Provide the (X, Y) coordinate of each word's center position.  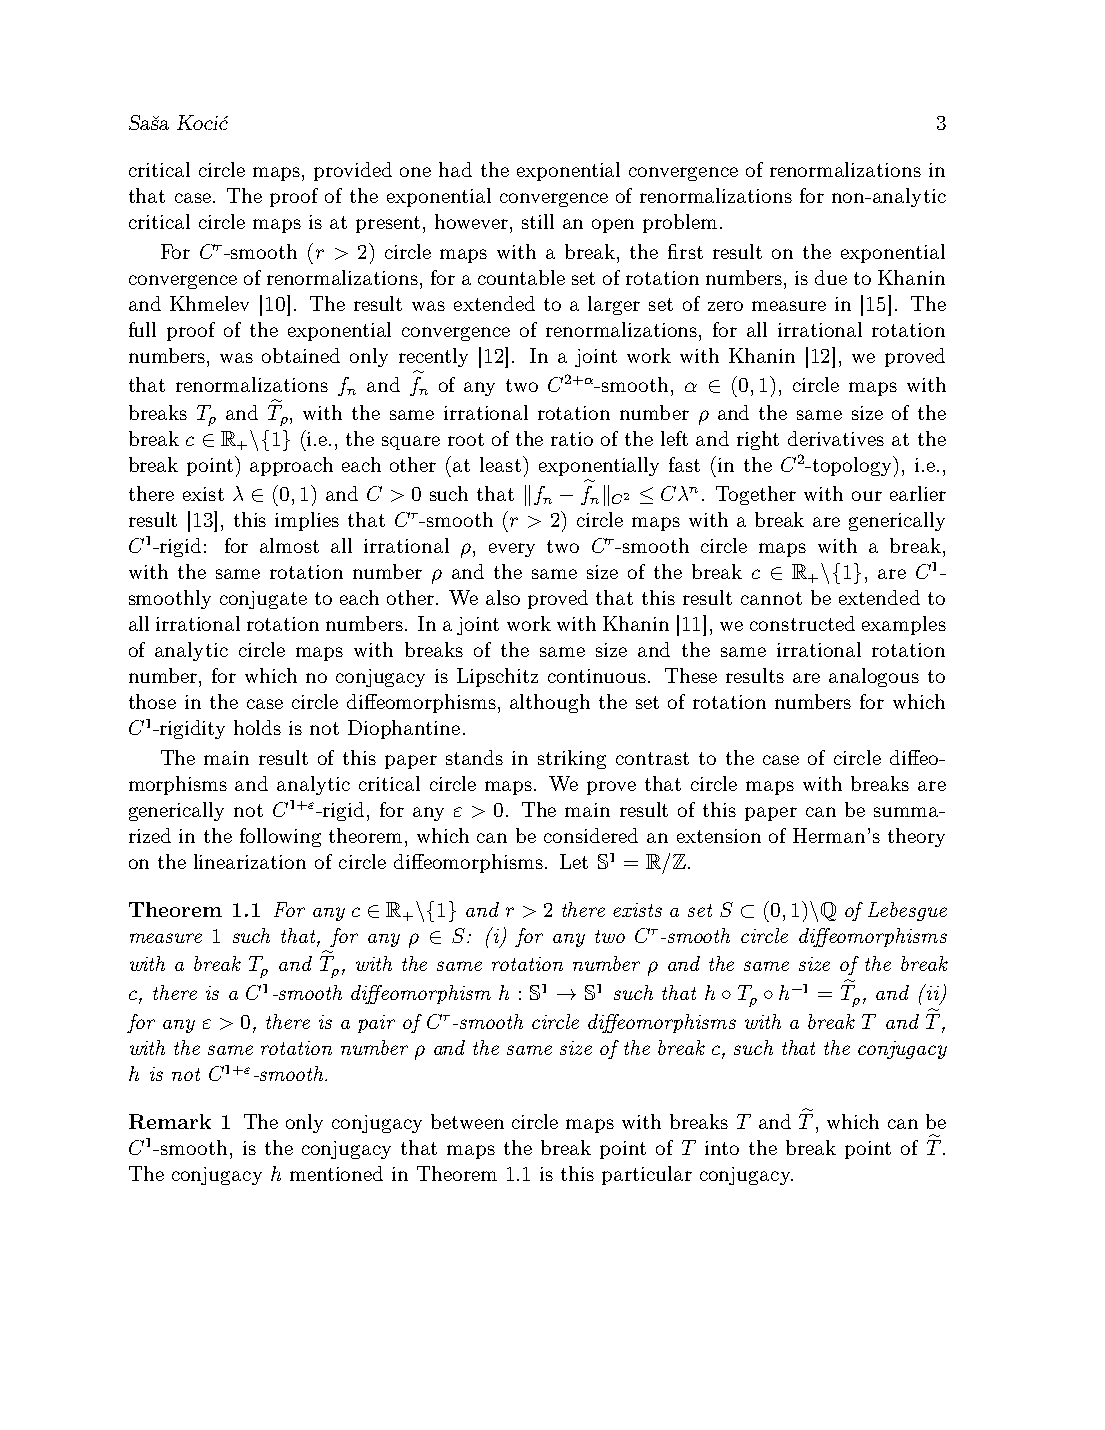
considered (591, 835)
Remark (170, 1121)
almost (289, 545)
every (512, 550)
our (867, 496)
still (538, 221)
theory (916, 837)
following (280, 837)
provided (353, 171)
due (831, 277)
